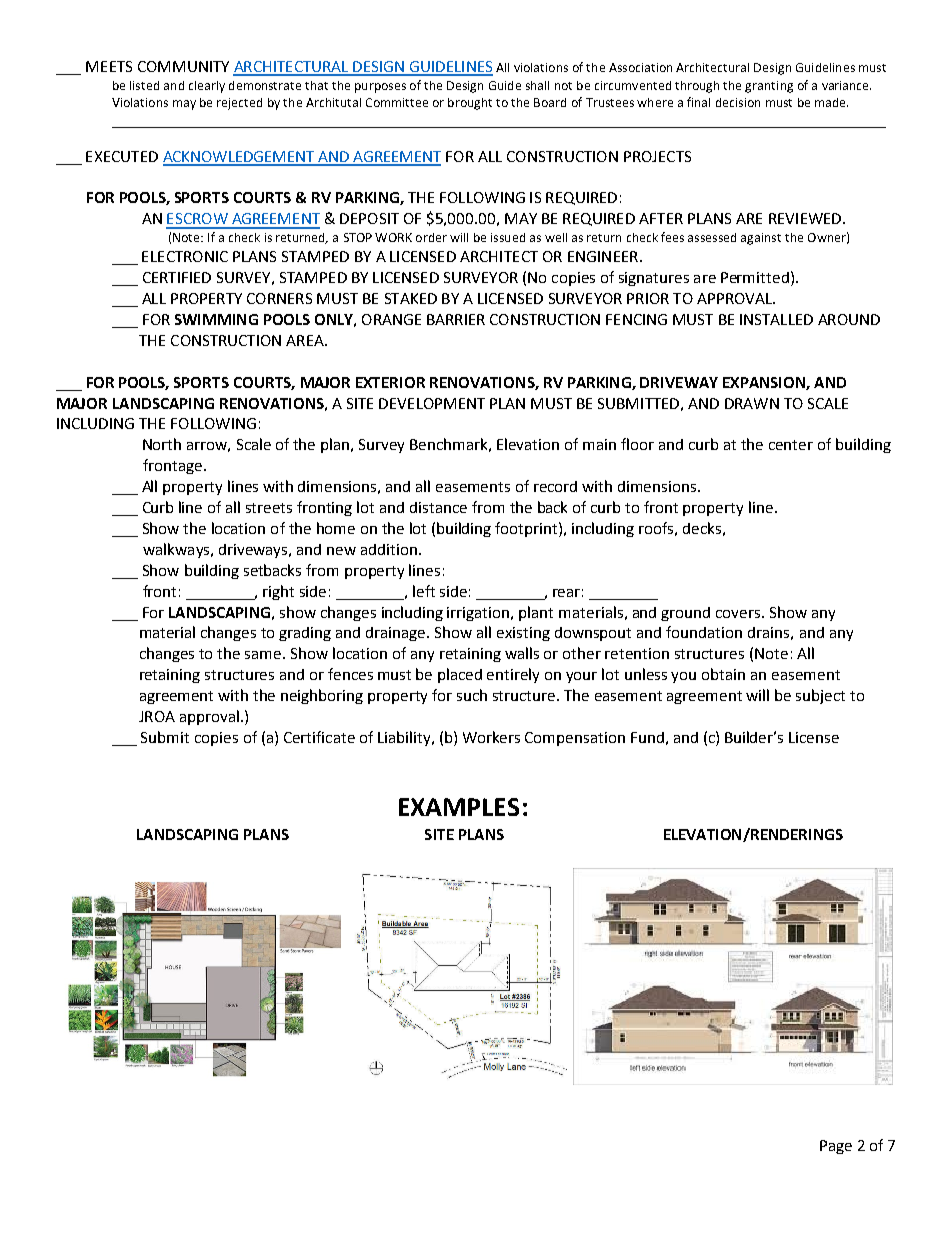 This image has height=1233, width=952. I want to click on Fund, so click(647, 737).
